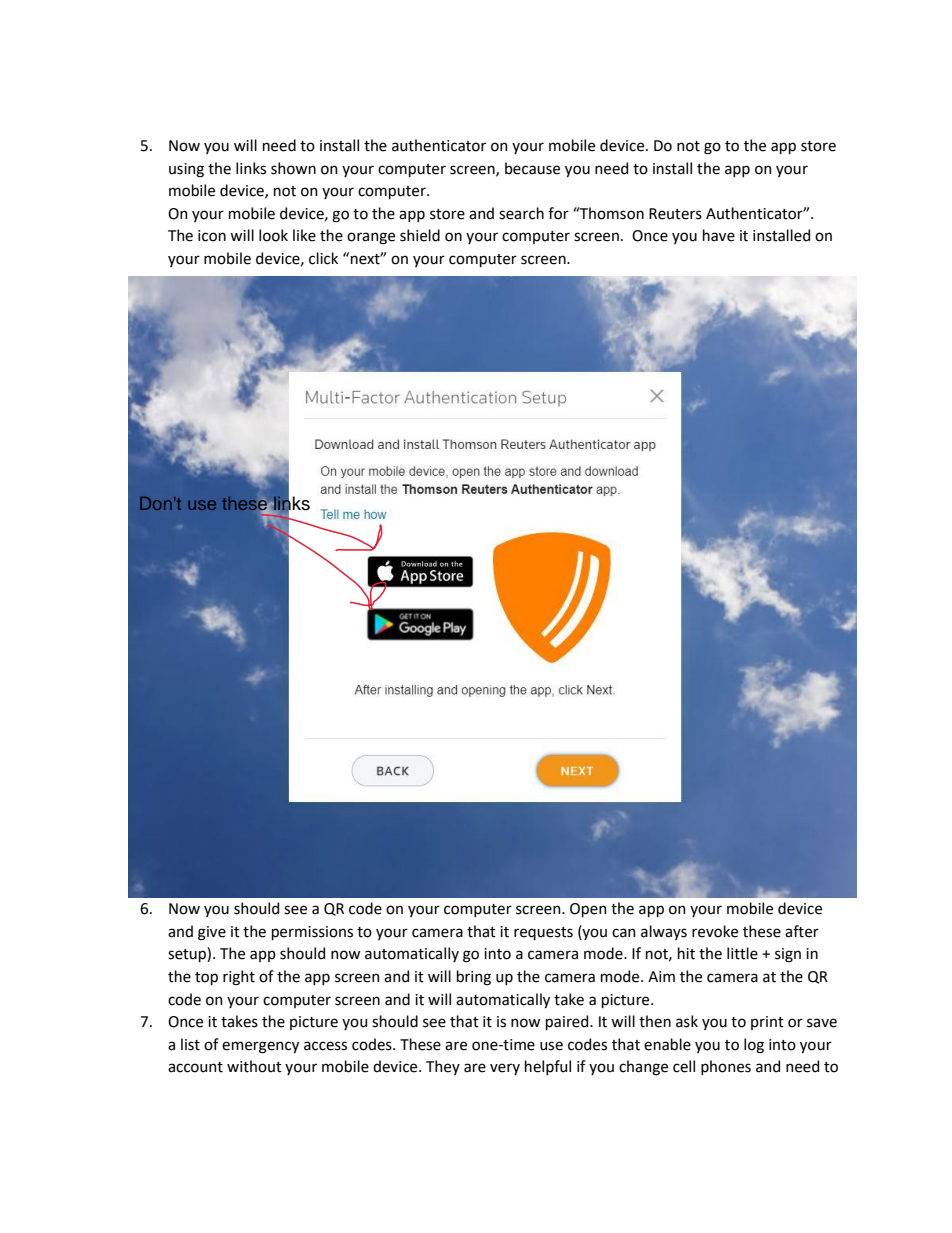 The image size is (952, 1233). I want to click on have, so click(719, 235).
